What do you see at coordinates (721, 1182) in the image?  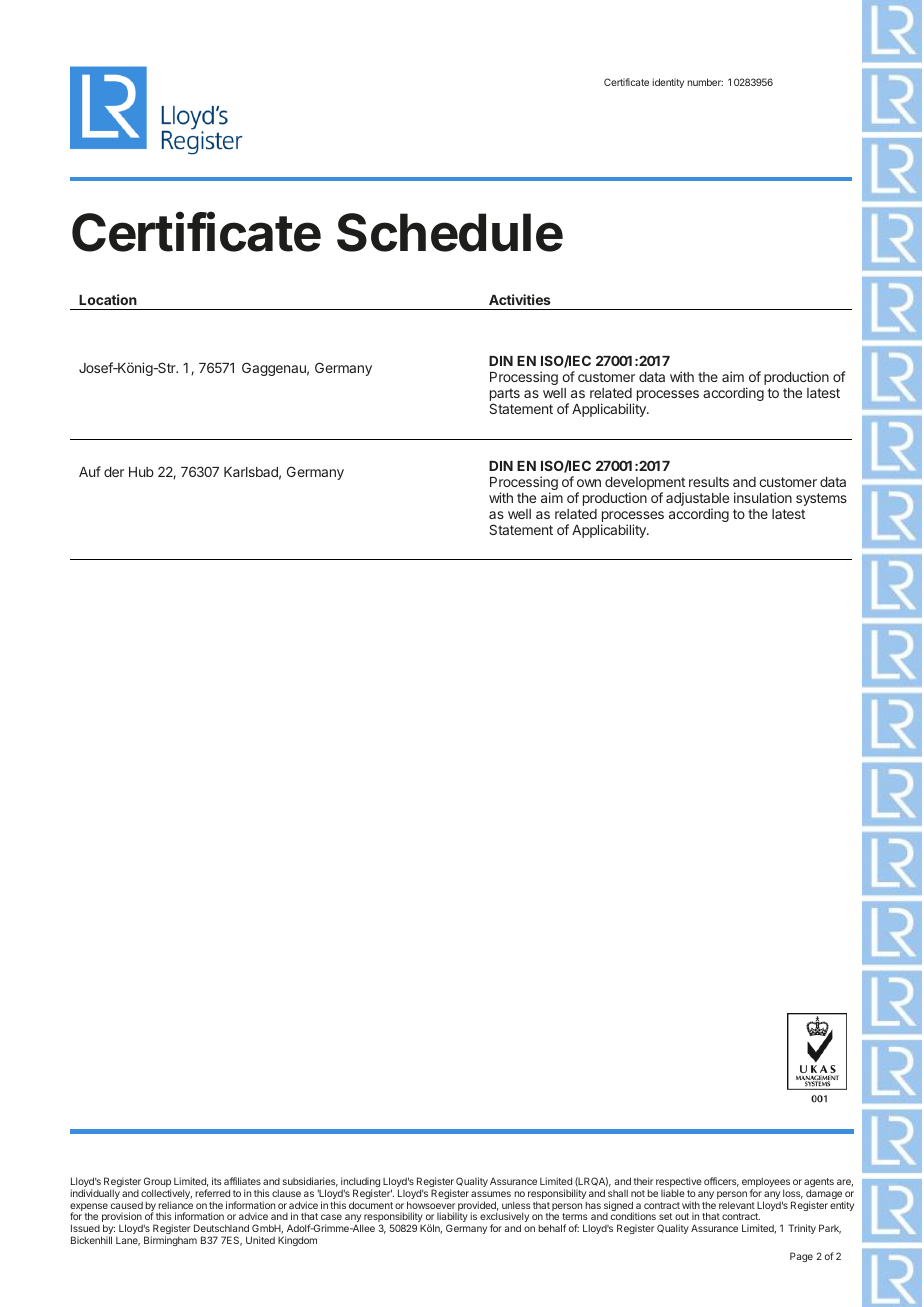 I see `officers` at bounding box center [721, 1182].
